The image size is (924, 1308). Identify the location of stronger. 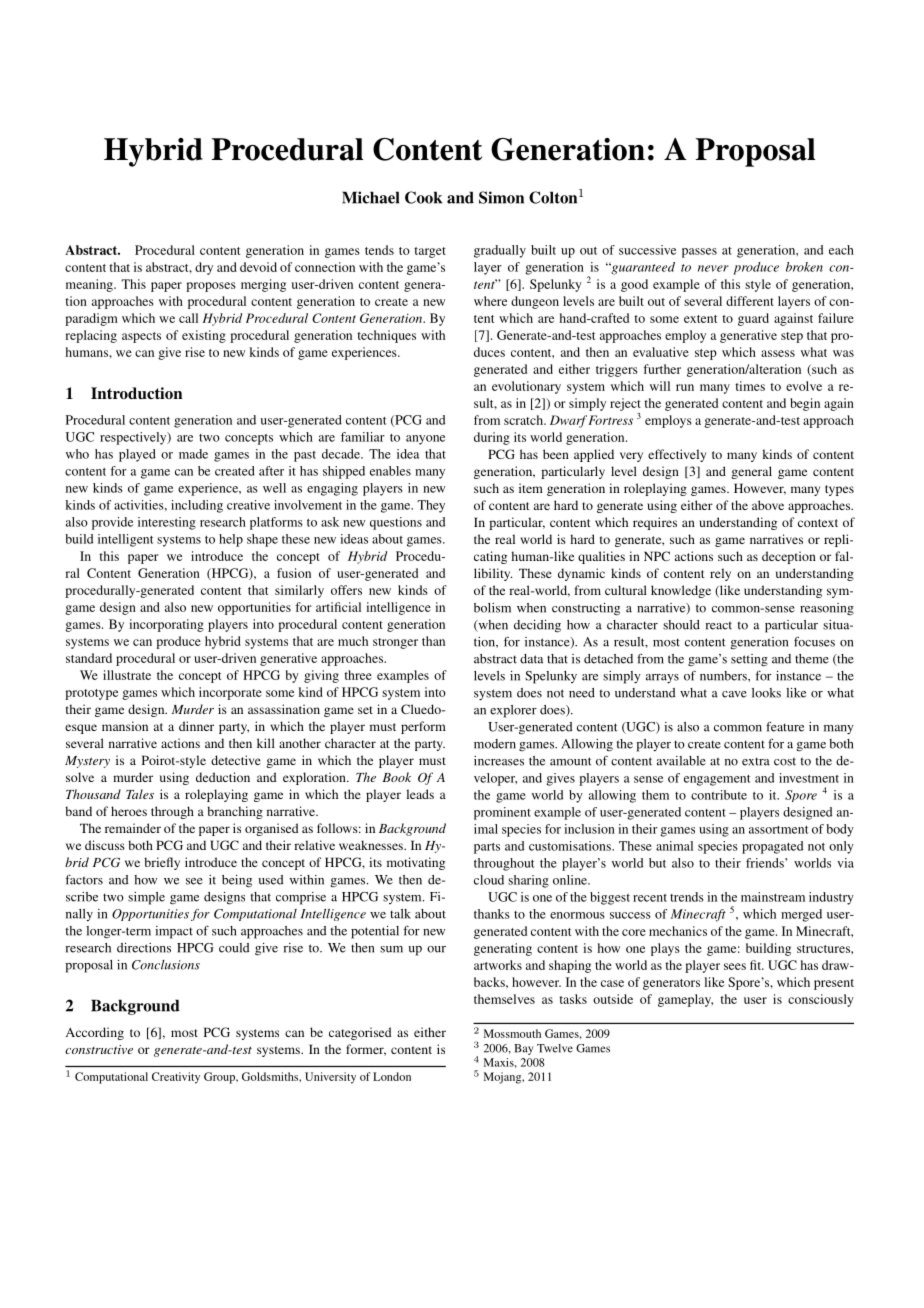
(395, 643).
